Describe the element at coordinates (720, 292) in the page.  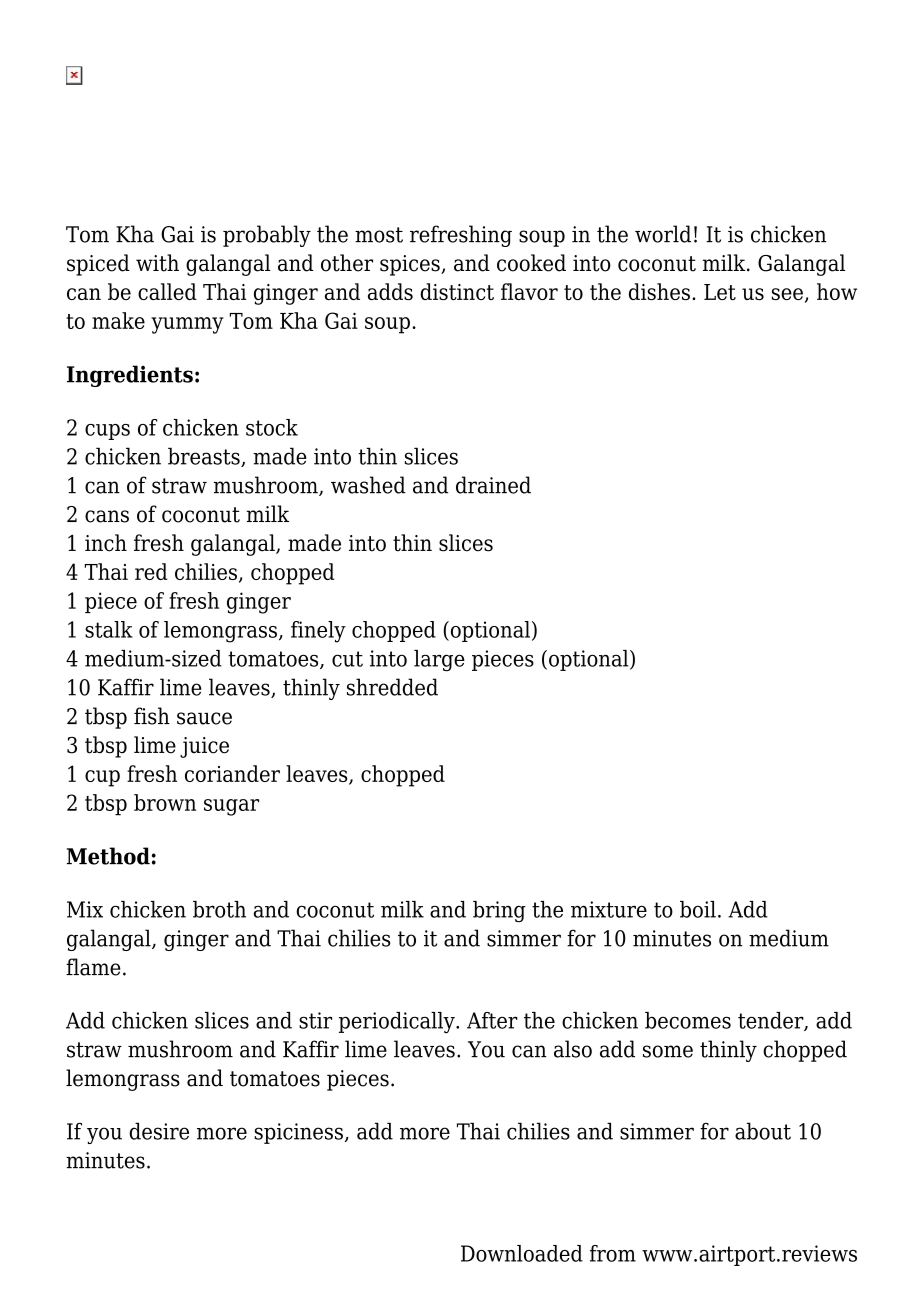
I see `Let` at that location.
